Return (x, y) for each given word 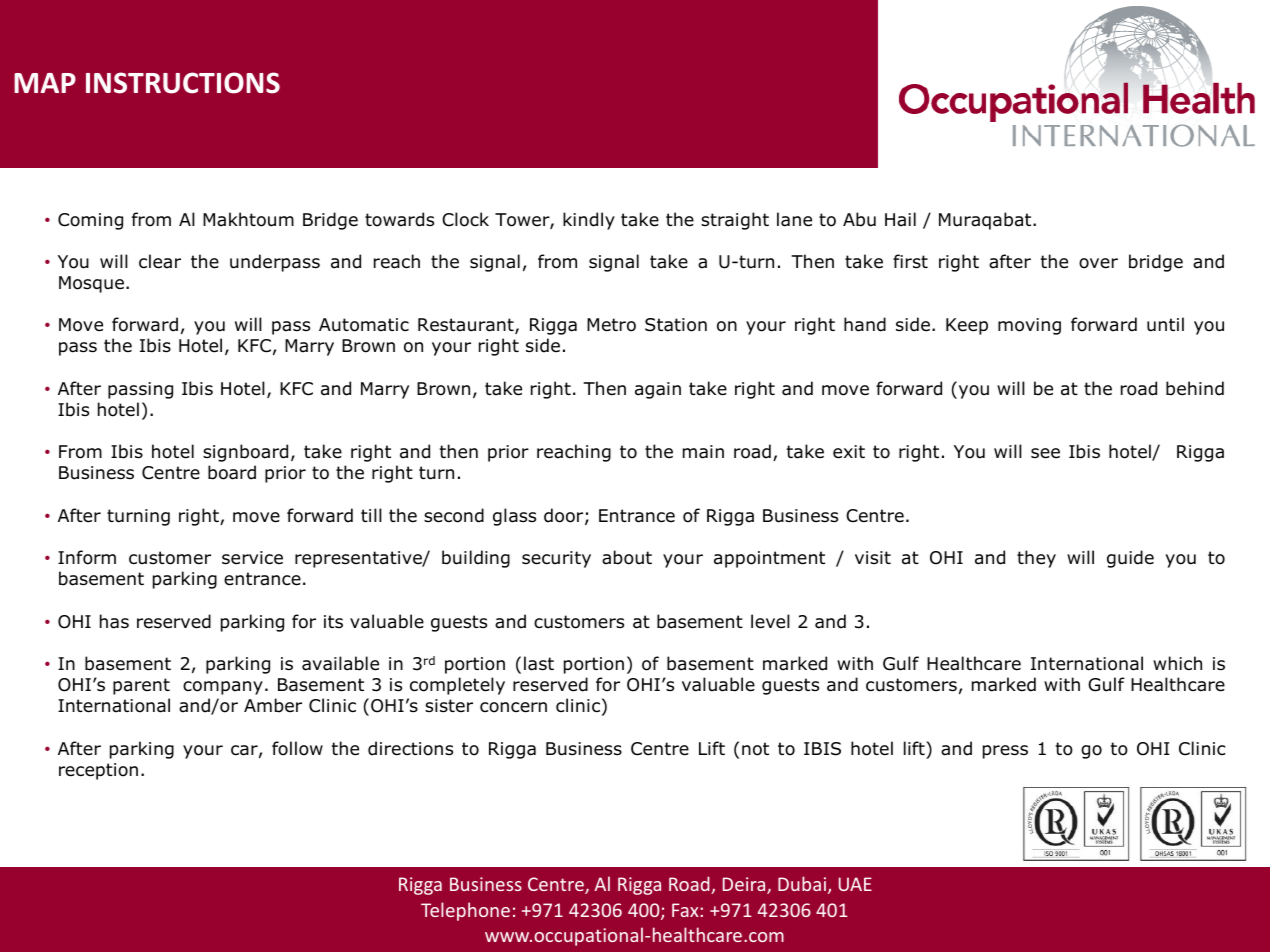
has (114, 621)
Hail (900, 219)
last (539, 663)
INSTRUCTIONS (183, 83)
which (1177, 663)
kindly (589, 221)
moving (1029, 326)
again (658, 390)
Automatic (364, 325)
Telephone (465, 911)
